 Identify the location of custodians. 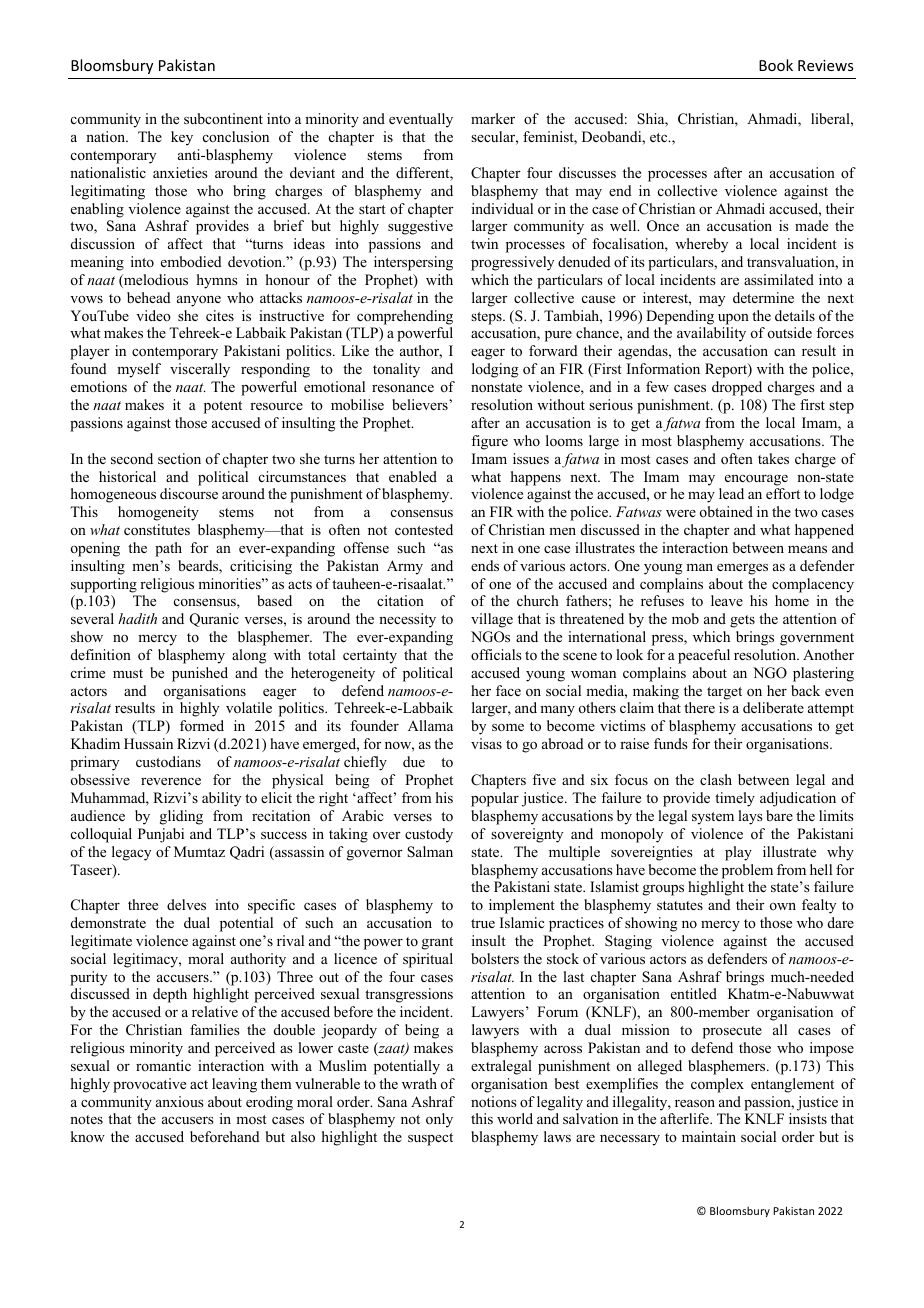
(168, 761).
